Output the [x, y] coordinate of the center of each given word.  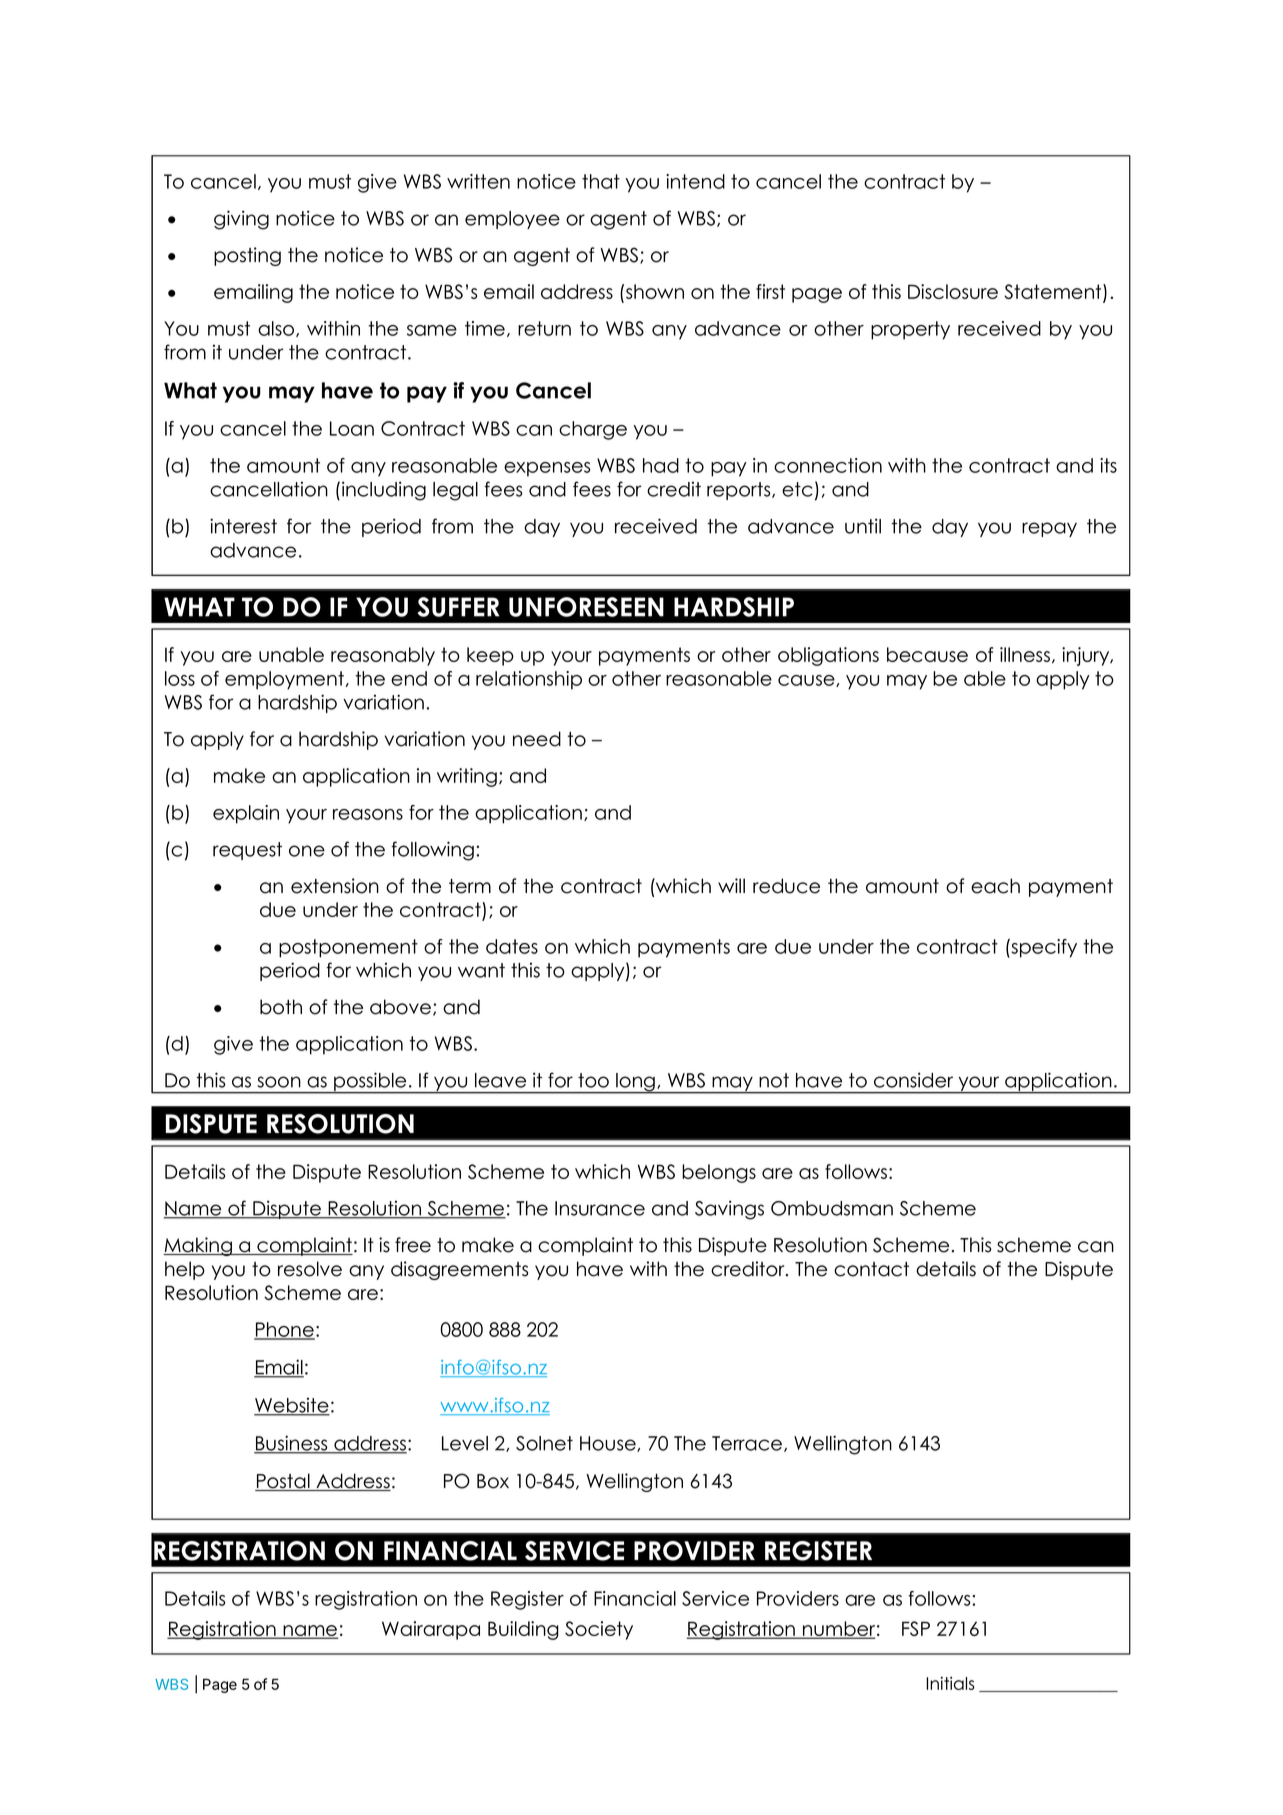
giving [241, 220]
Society [599, 1630]
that [601, 181]
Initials [950, 1683]
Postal [283, 1482]
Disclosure [953, 291]
